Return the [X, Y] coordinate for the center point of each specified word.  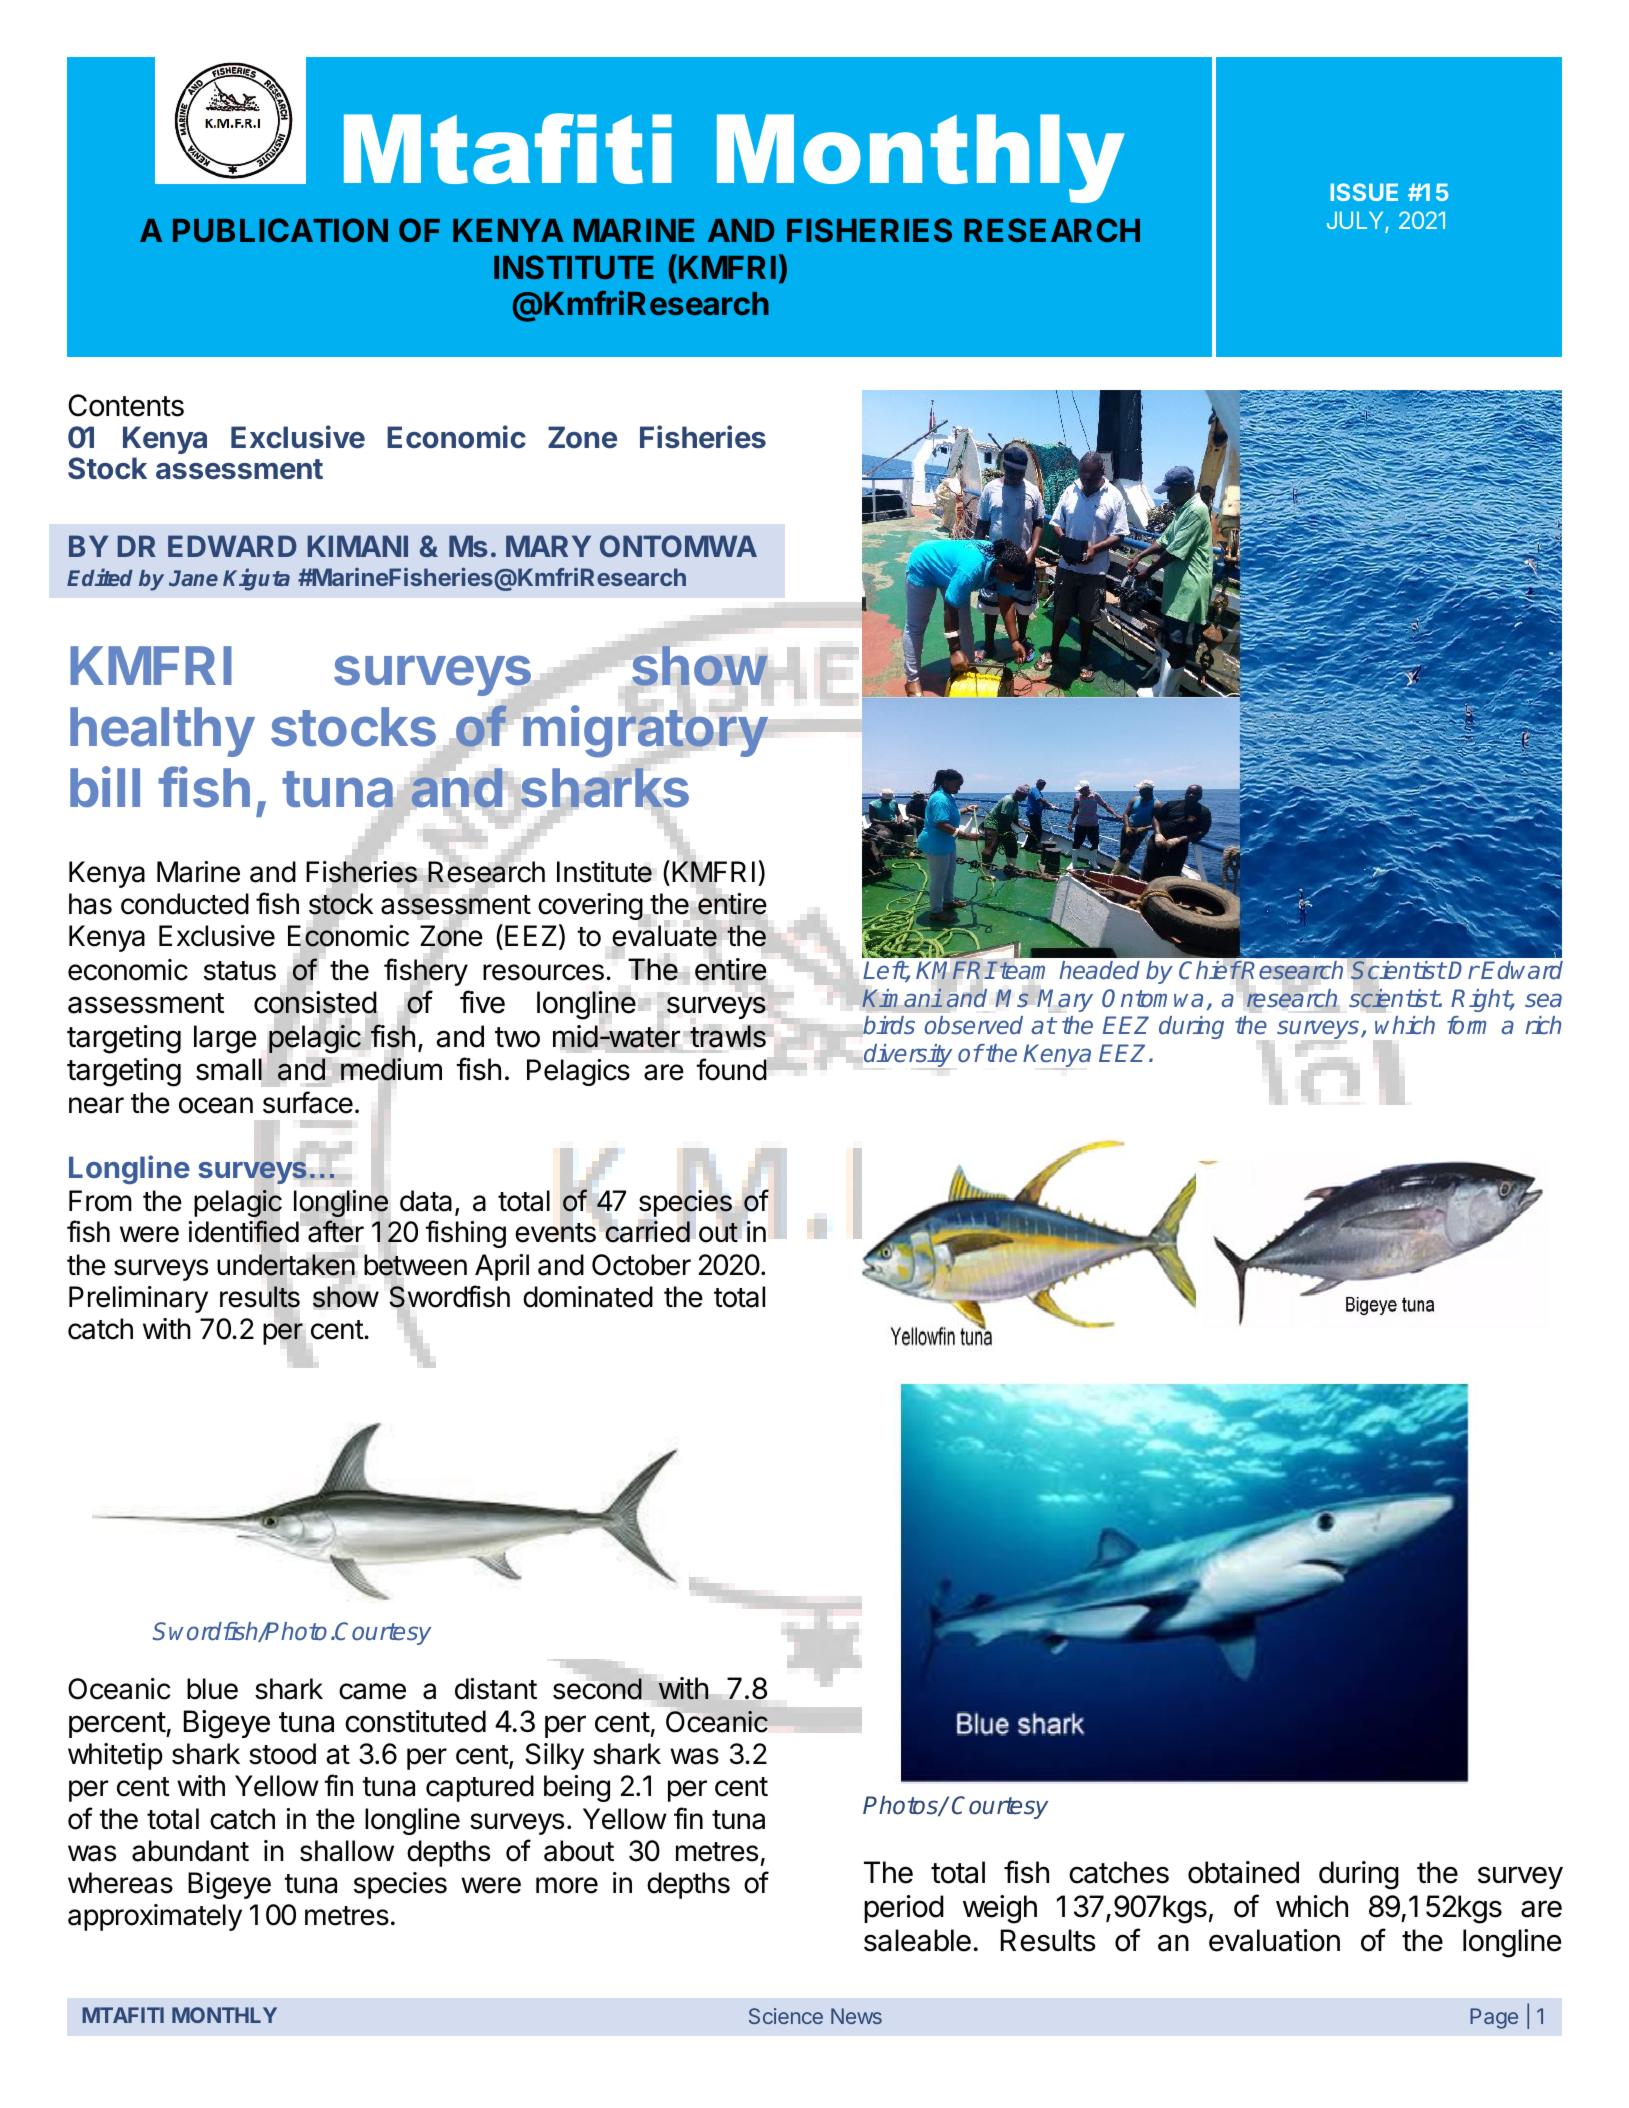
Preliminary [138, 1299]
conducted [185, 904]
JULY [1356, 222]
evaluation [1274, 1940]
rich [1543, 1025]
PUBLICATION [280, 230]
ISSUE [1364, 192]
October [641, 1265]
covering [590, 906]
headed [1099, 970]
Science [786, 2016]
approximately [155, 1917]
